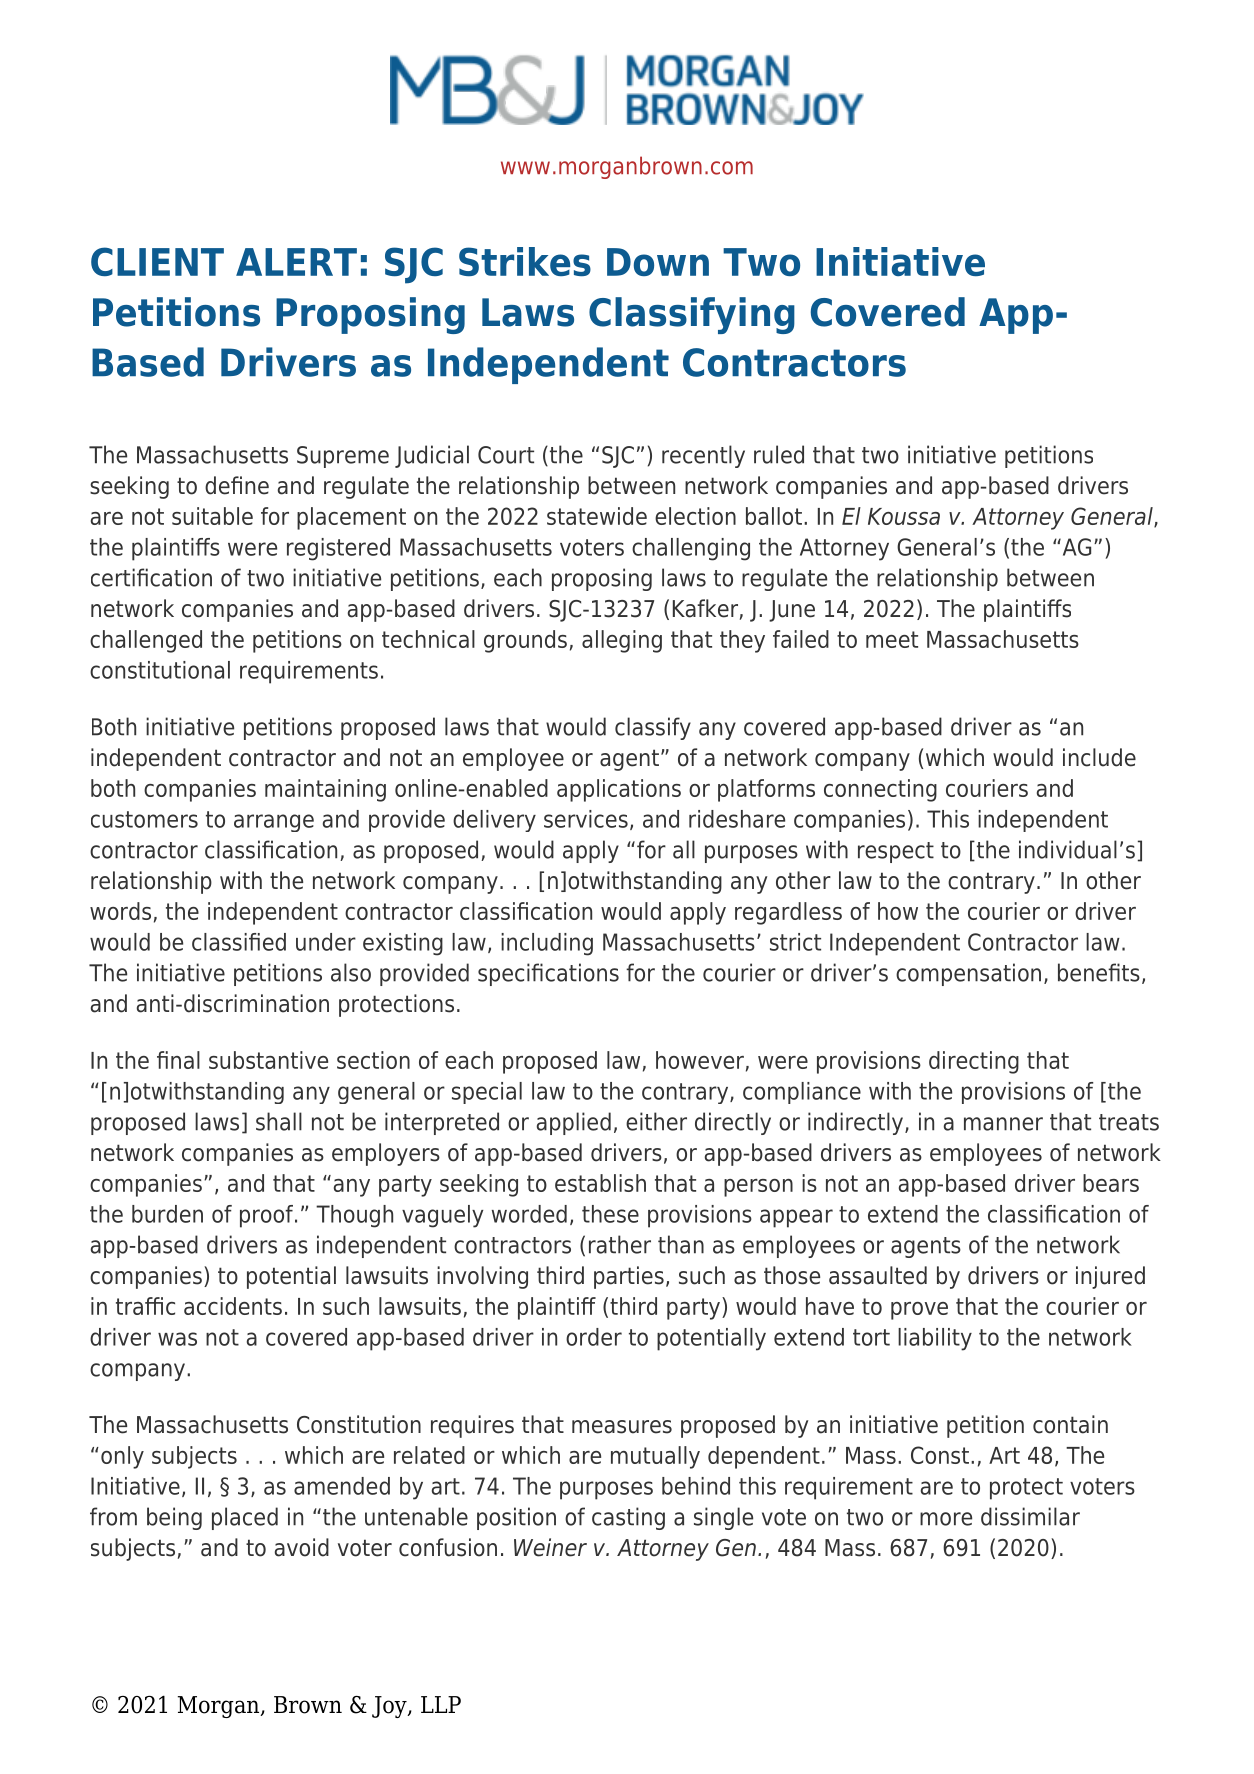 The image size is (1254, 1774). Describe the element at coordinates (619, 790) in the screenshot. I see `applications` at that location.
